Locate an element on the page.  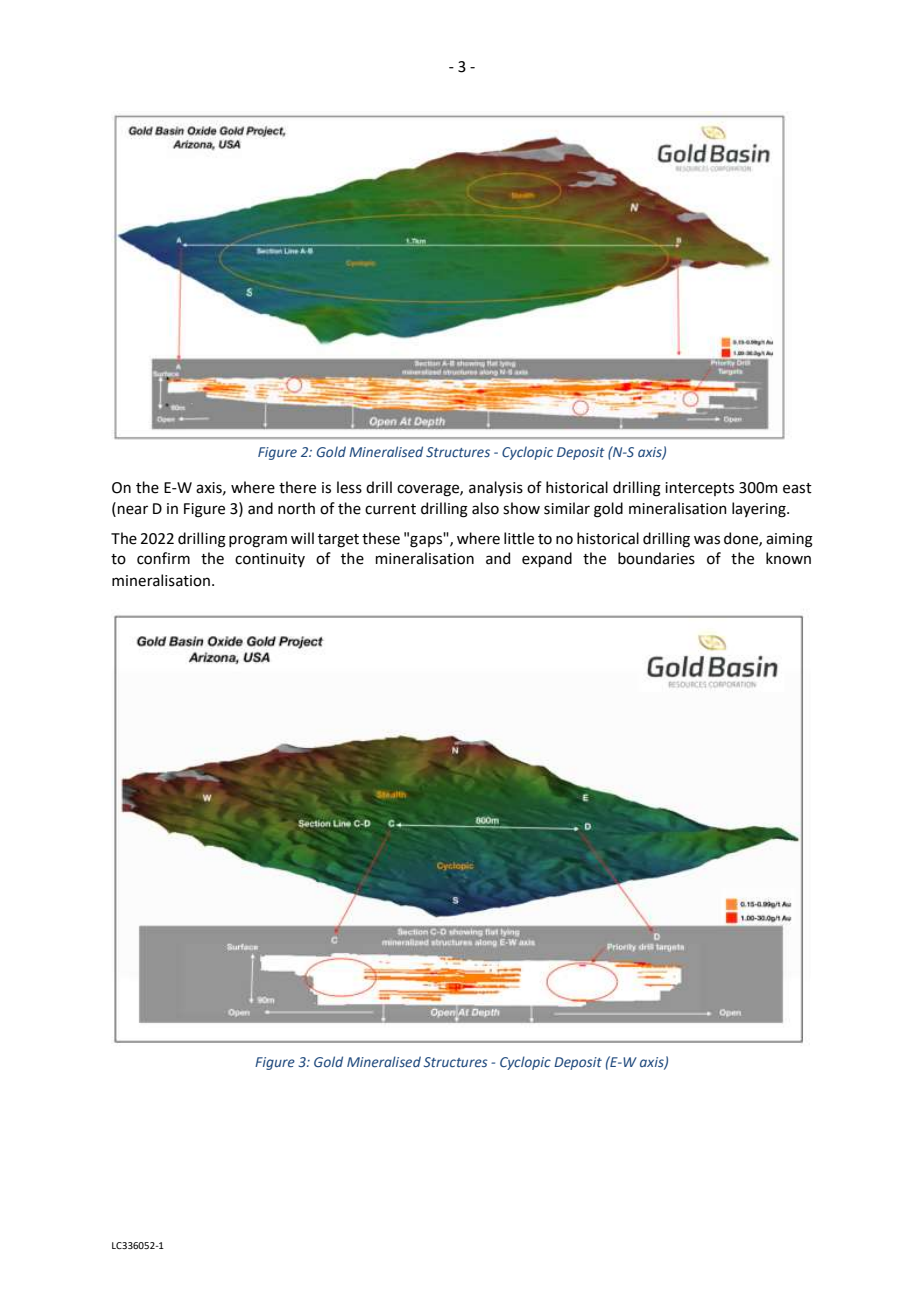
layering is located at coordinates (760, 510).
